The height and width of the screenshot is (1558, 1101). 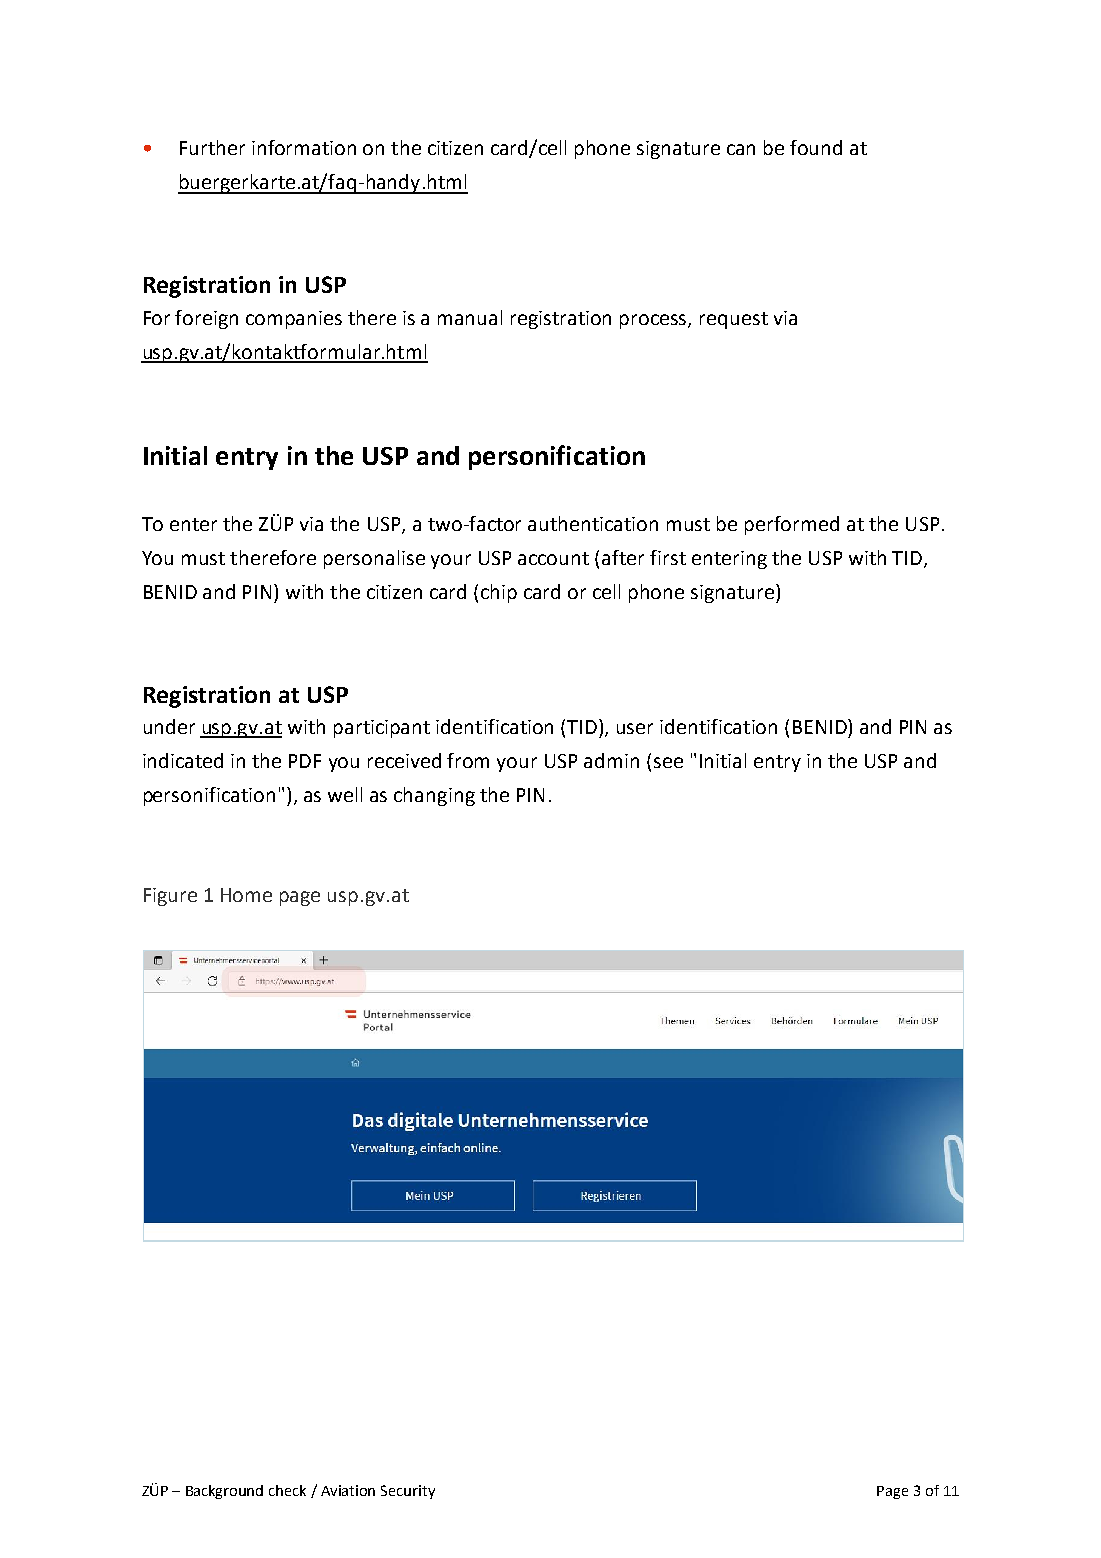 What do you see at coordinates (468, 760) in the screenshot?
I see `from` at bounding box center [468, 760].
